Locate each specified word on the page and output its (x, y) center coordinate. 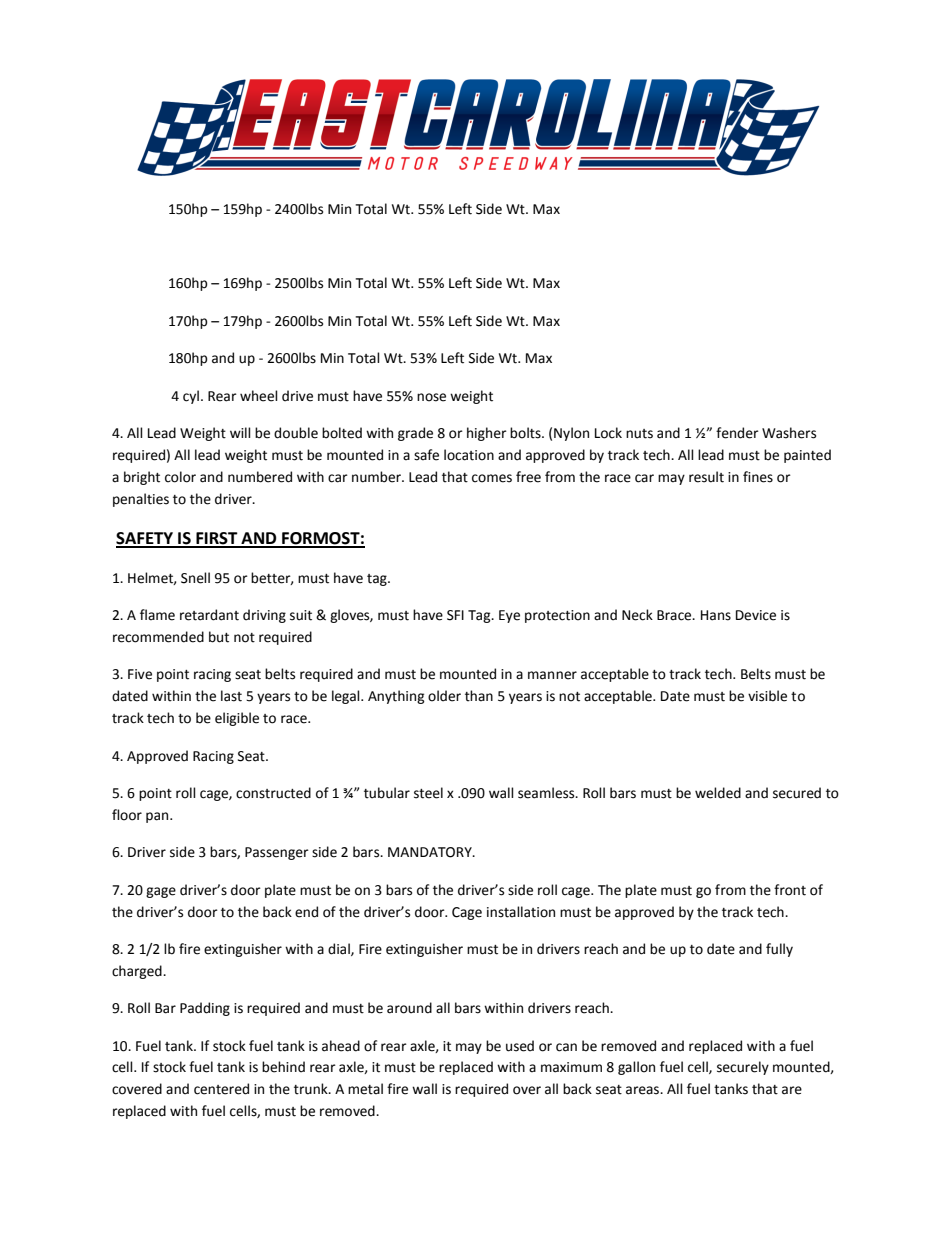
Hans (716, 615)
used (520, 1046)
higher (487, 434)
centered (221, 1089)
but (219, 637)
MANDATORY (431, 852)
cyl (191, 397)
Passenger (277, 853)
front (790, 890)
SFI (455, 615)
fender (737, 433)
